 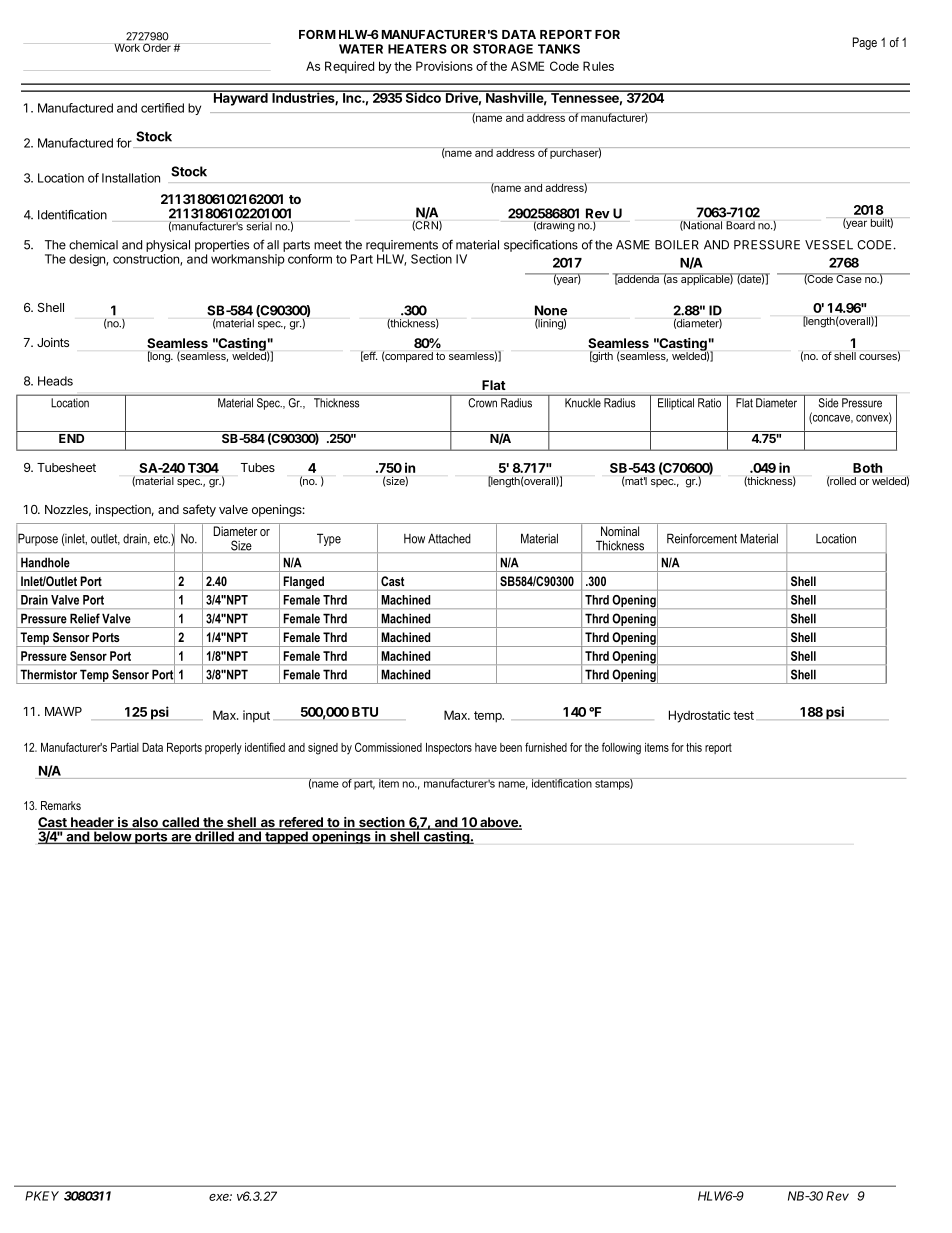 What do you see at coordinates (301, 823) in the screenshot?
I see `refered` at bounding box center [301, 823].
